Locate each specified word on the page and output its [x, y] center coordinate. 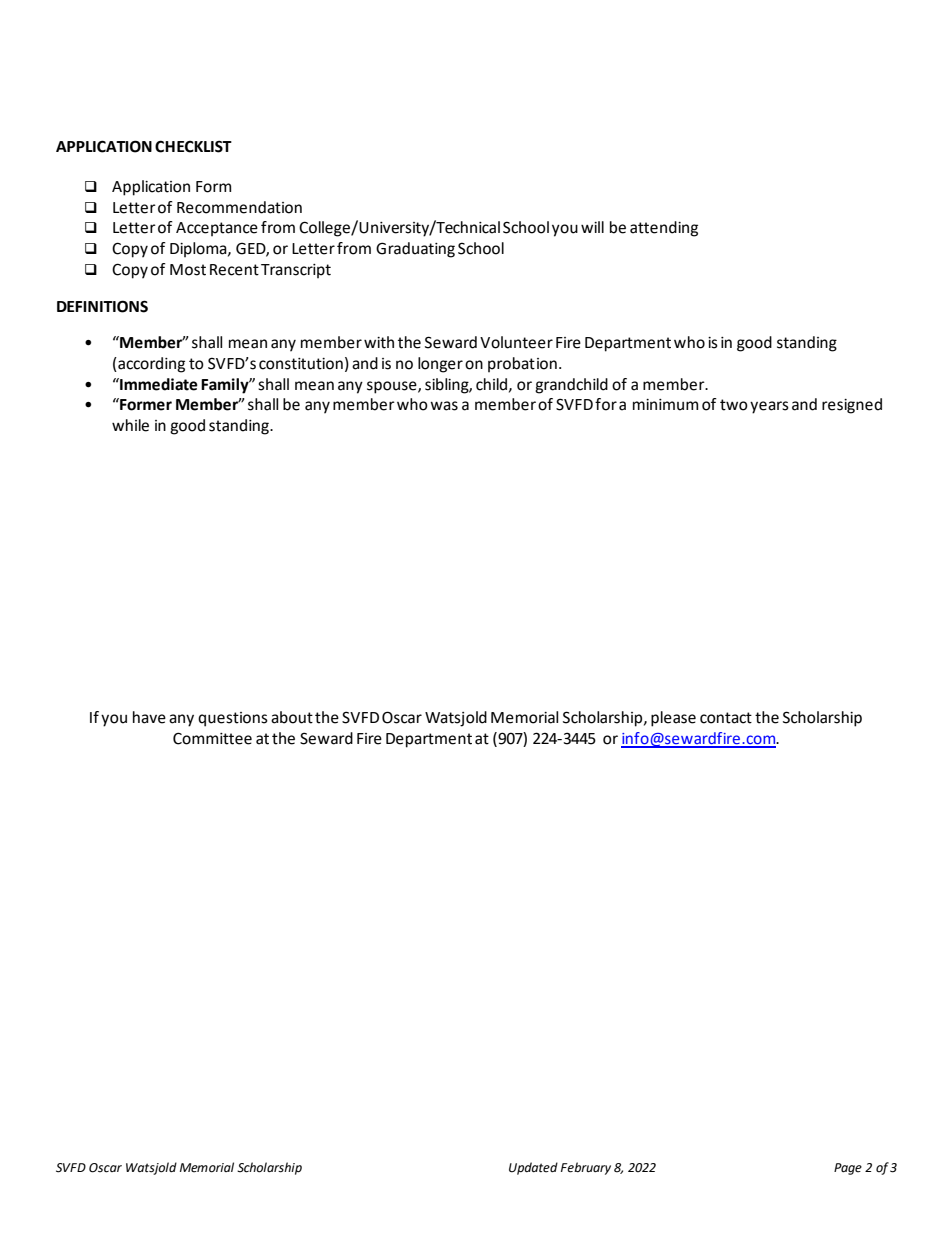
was [444, 406]
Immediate [158, 384]
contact [726, 718]
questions [233, 719]
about [292, 717]
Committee [212, 738]
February [586, 1168]
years [769, 407]
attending [664, 229]
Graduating [415, 250]
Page [848, 1169]
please [673, 719]
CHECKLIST [193, 146]
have [149, 717]
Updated [533, 1168]
